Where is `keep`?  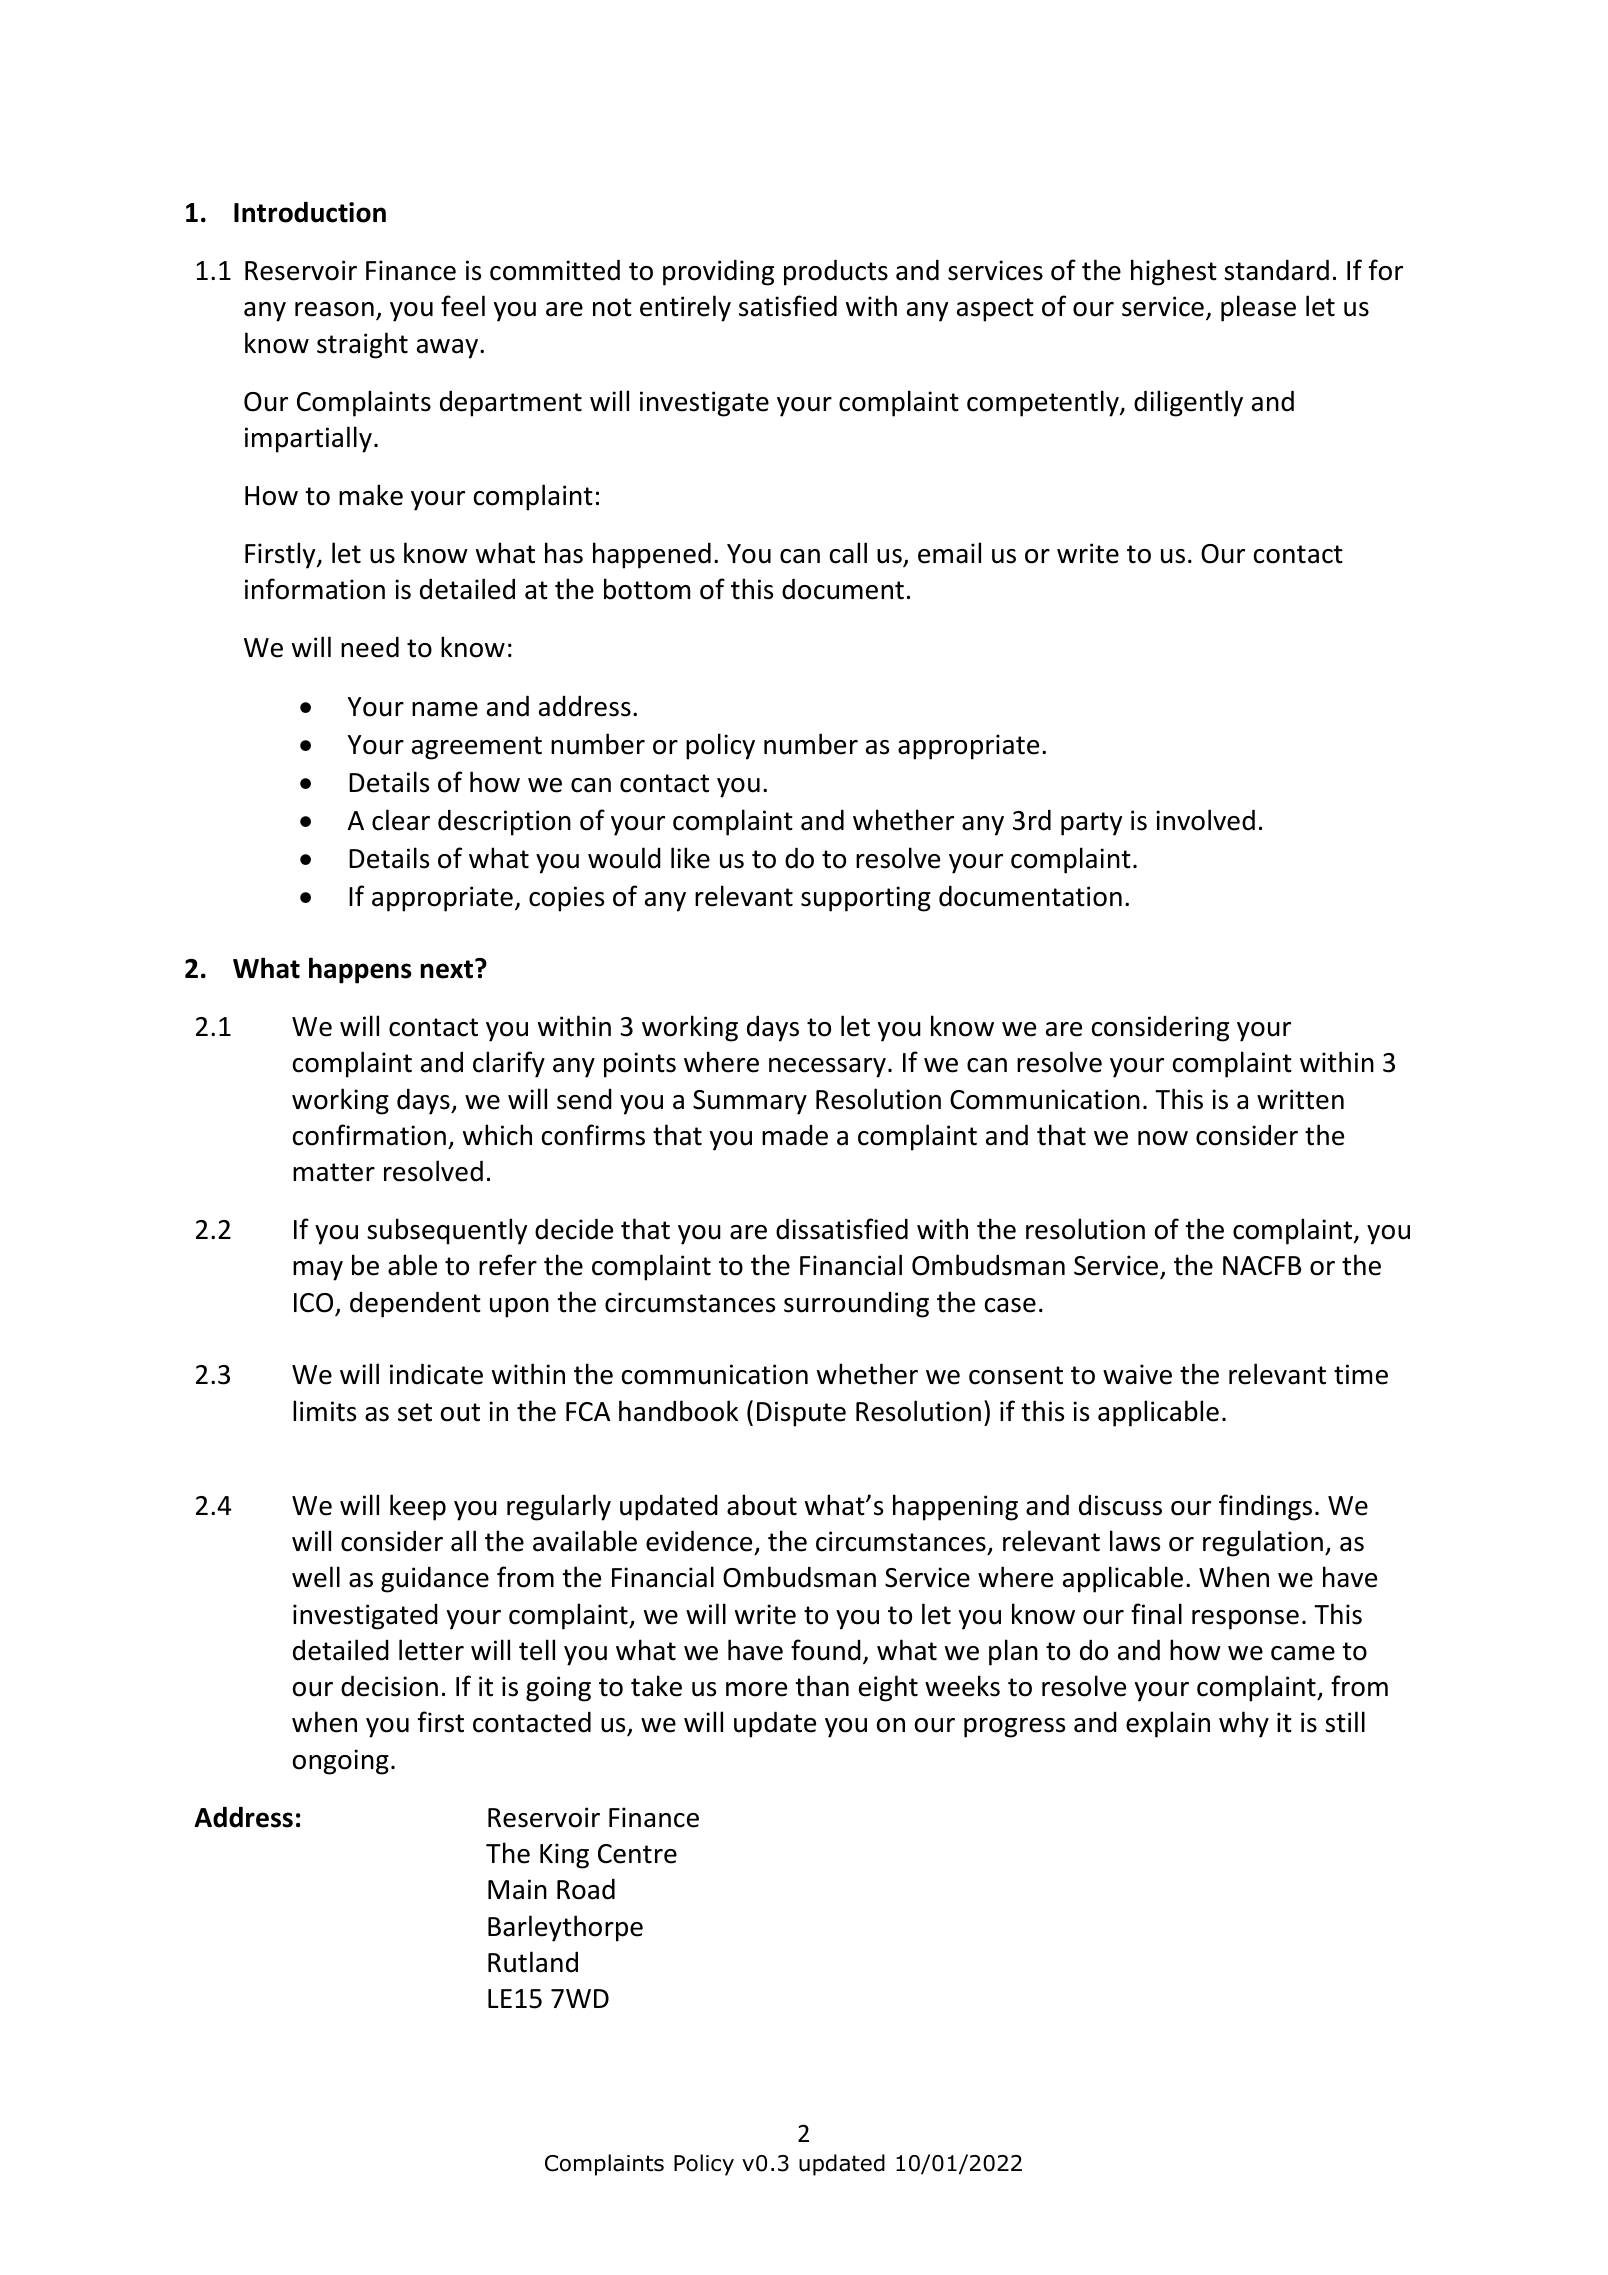 keep is located at coordinates (418, 1507).
